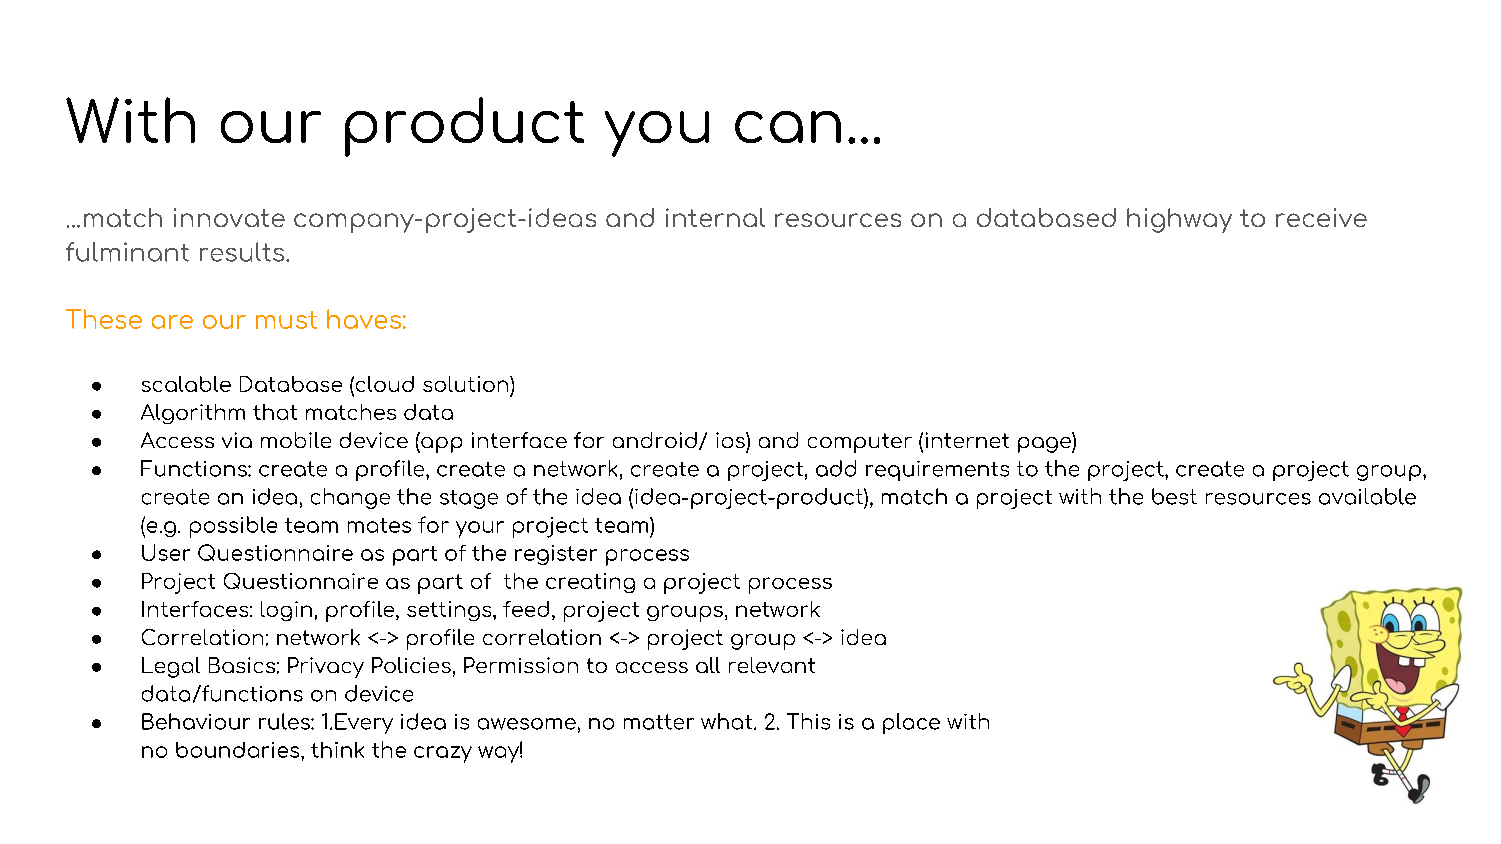 Image resolution: width=1501 pixels, height=844 pixels. What do you see at coordinates (229, 217) in the screenshot?
I see `innovate` at bounding box center [229, 217].
